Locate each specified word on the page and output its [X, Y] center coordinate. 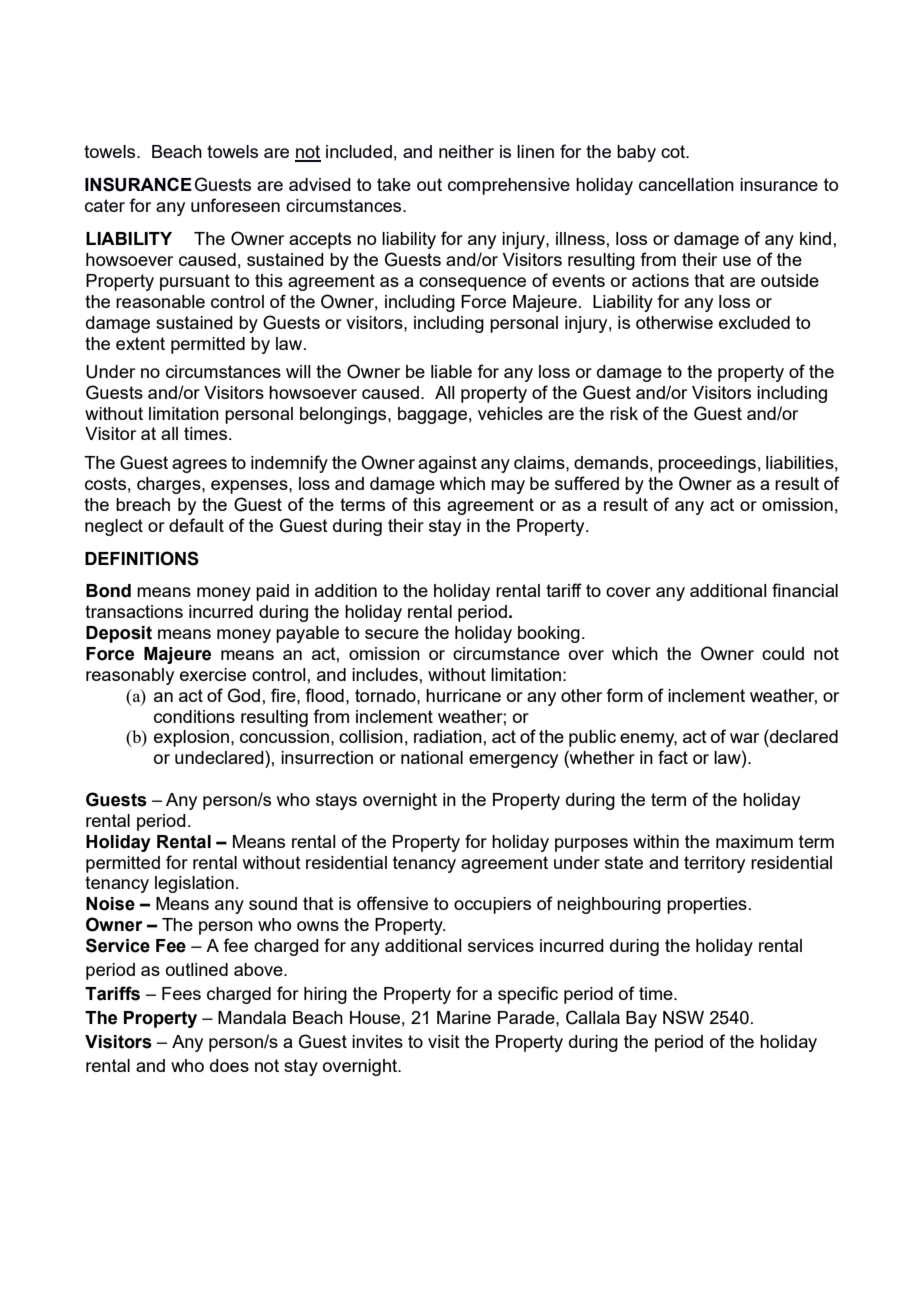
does [229, 1065]
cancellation [686, 184]
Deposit [119, 634]
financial [805, 590]
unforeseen [235, 205]
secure [392, 634]
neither [466, 151]
